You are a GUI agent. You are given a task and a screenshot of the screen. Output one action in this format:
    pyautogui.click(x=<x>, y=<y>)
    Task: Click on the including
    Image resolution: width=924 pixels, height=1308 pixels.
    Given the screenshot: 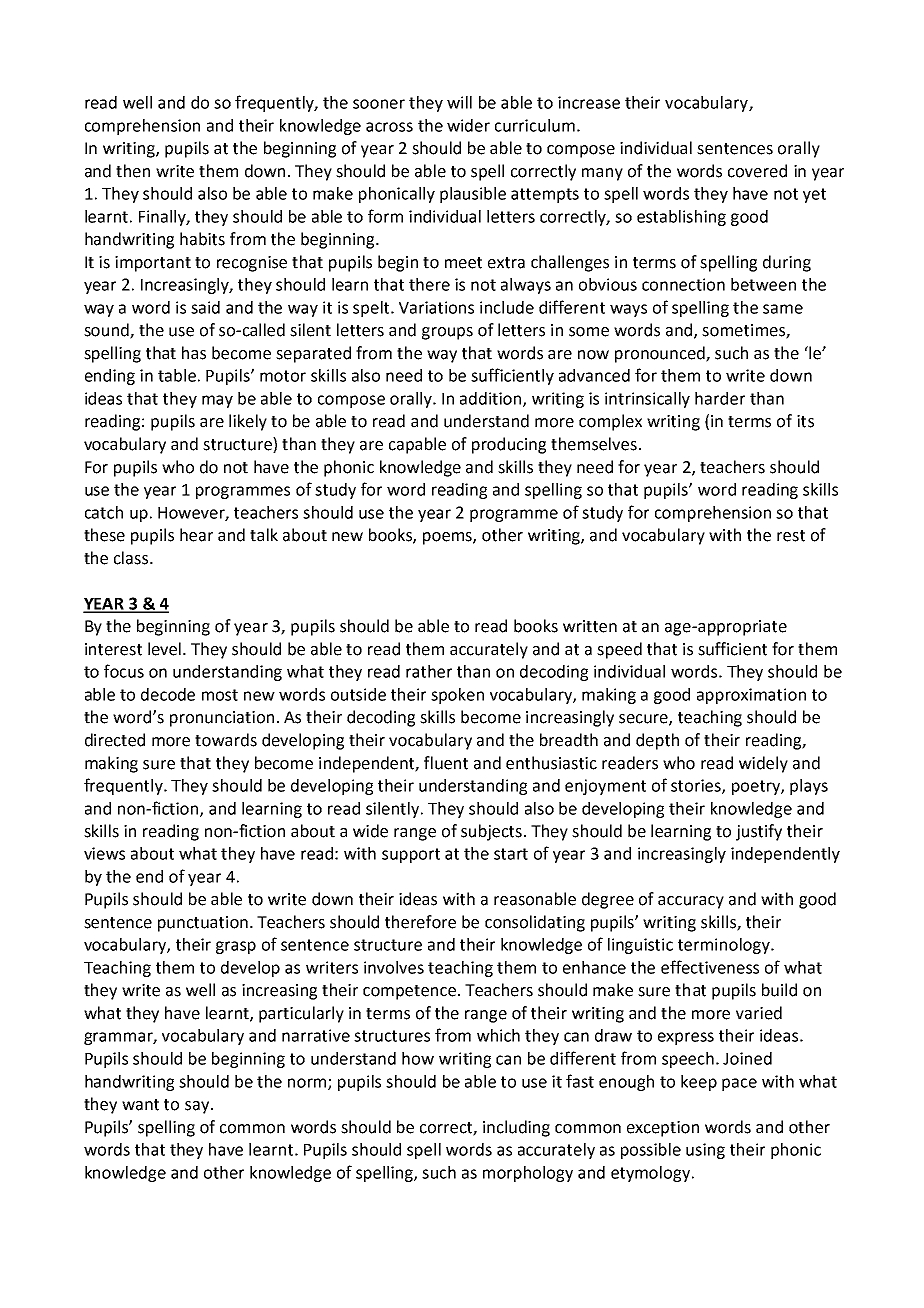 What is the action you would take?
    pyautogui.click(x=516, y=1128)
